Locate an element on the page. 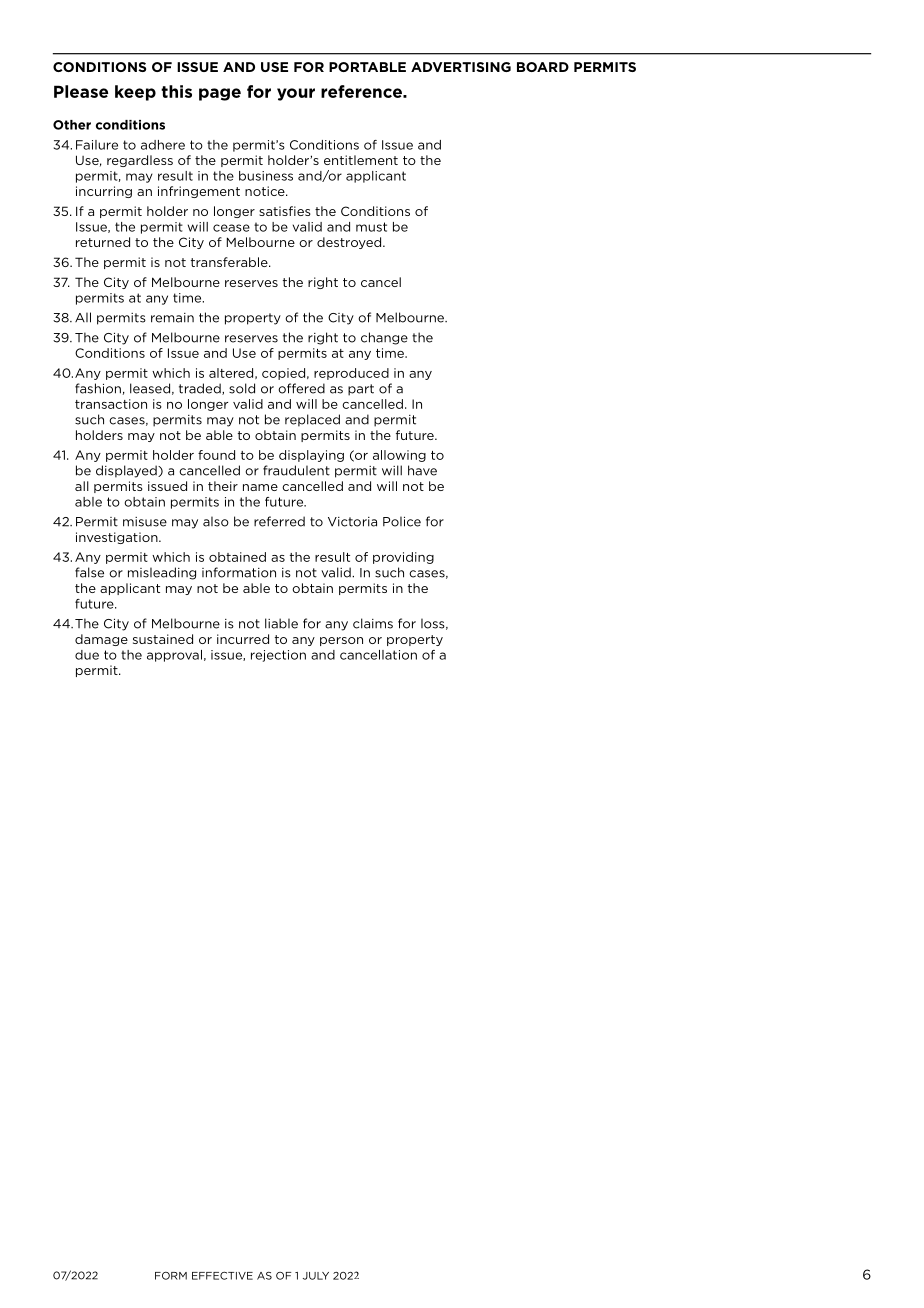  have is located at coordinates (422, 470).
